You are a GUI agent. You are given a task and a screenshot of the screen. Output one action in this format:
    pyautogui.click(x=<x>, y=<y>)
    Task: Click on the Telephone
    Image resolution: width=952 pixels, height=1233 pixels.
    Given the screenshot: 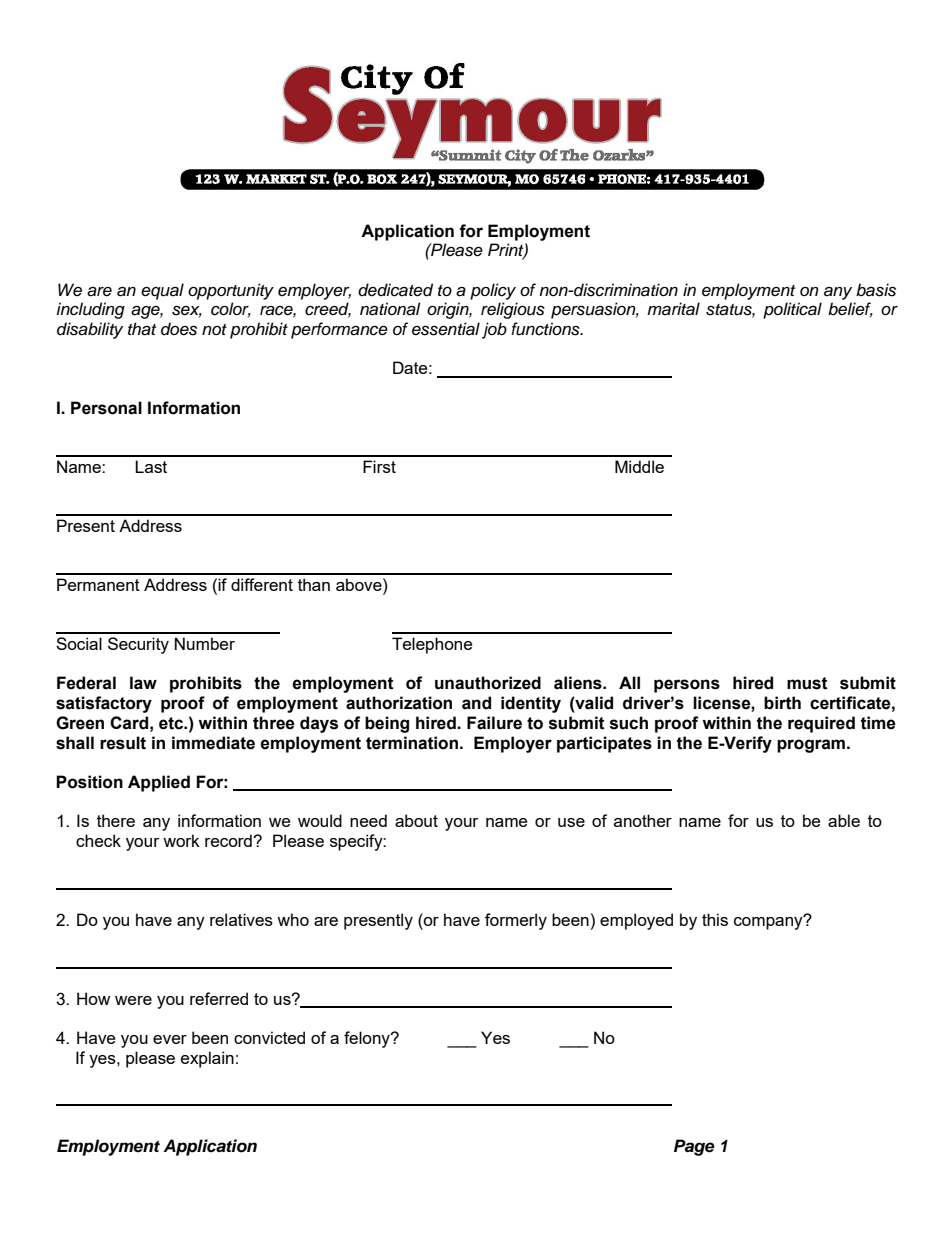 What is the action you would take?
    pyautogui.click(x=432, y=645)
